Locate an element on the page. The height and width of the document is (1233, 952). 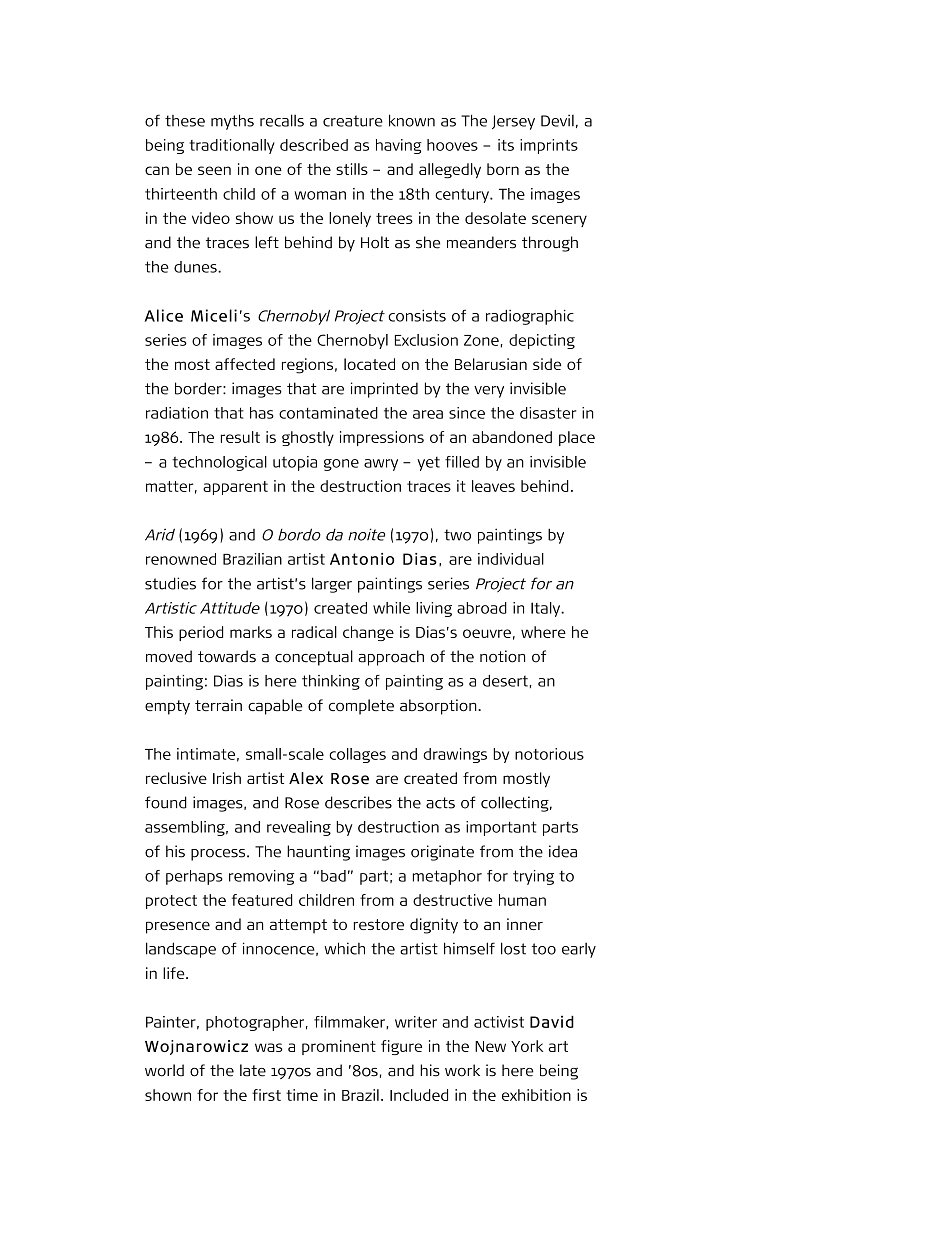
Antonio is located at coordinates (362, 559).
